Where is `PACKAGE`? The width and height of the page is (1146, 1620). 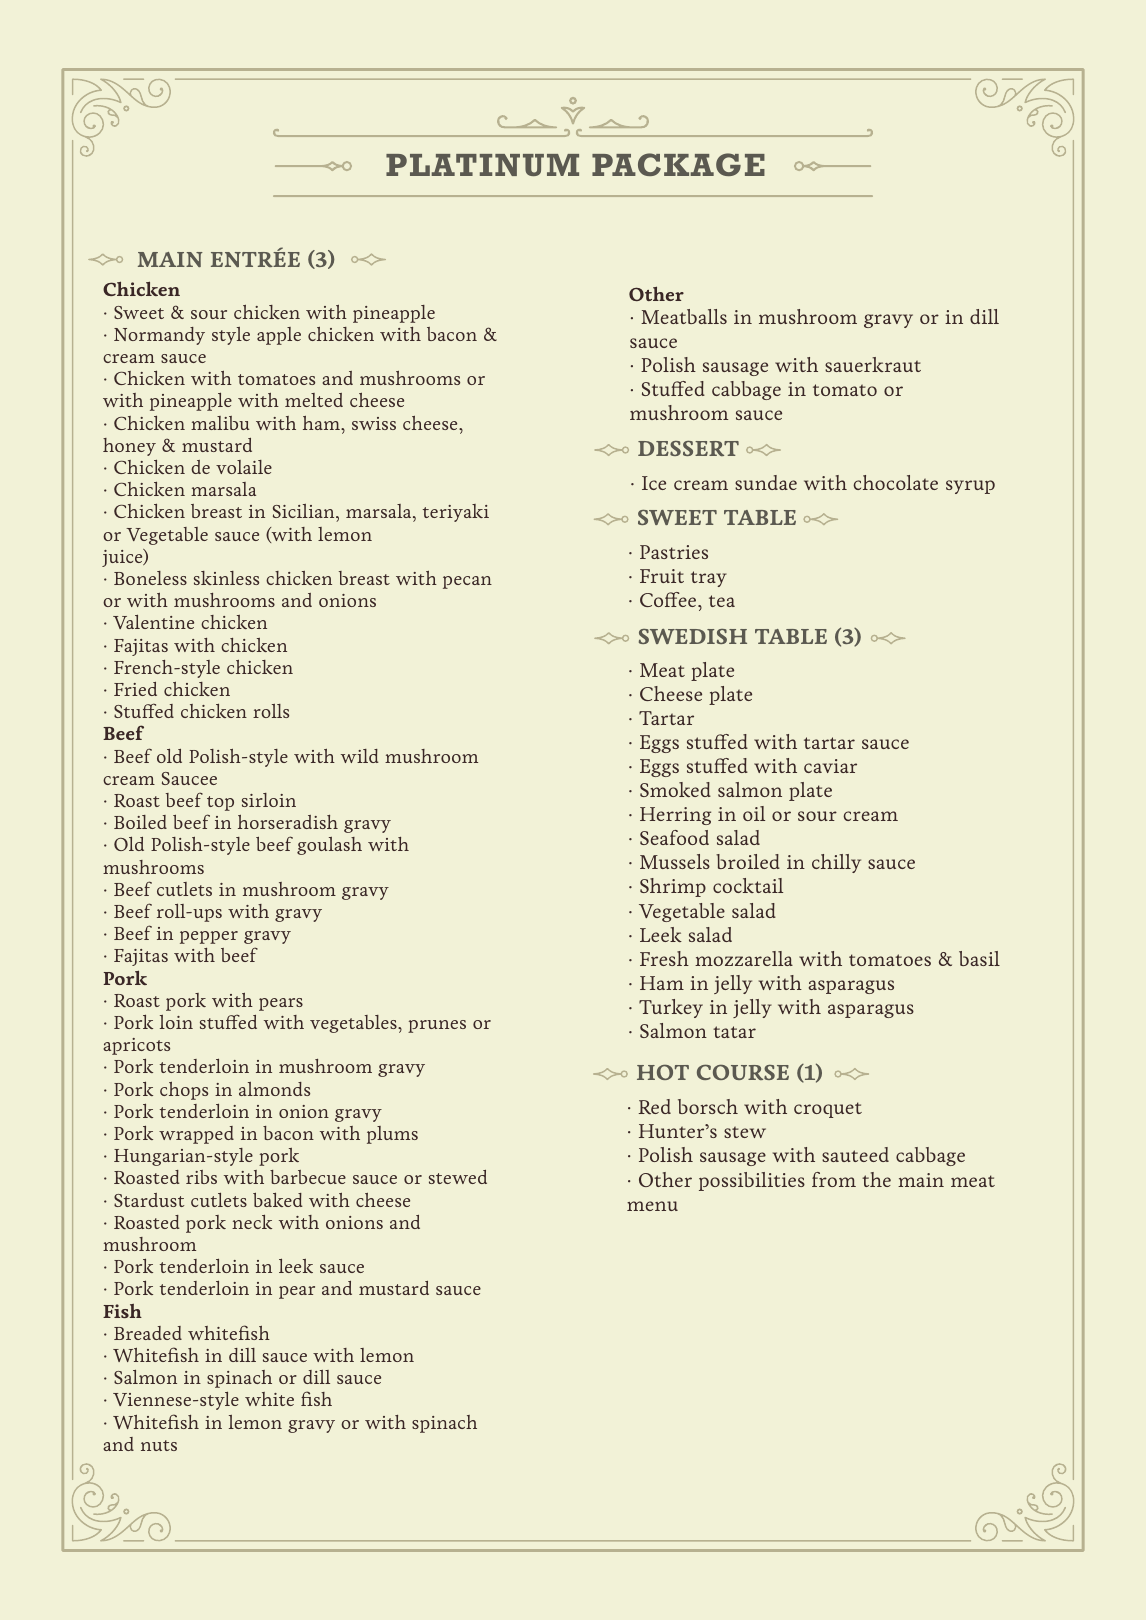 PACKAGE is located at coordinates (678, 164).
